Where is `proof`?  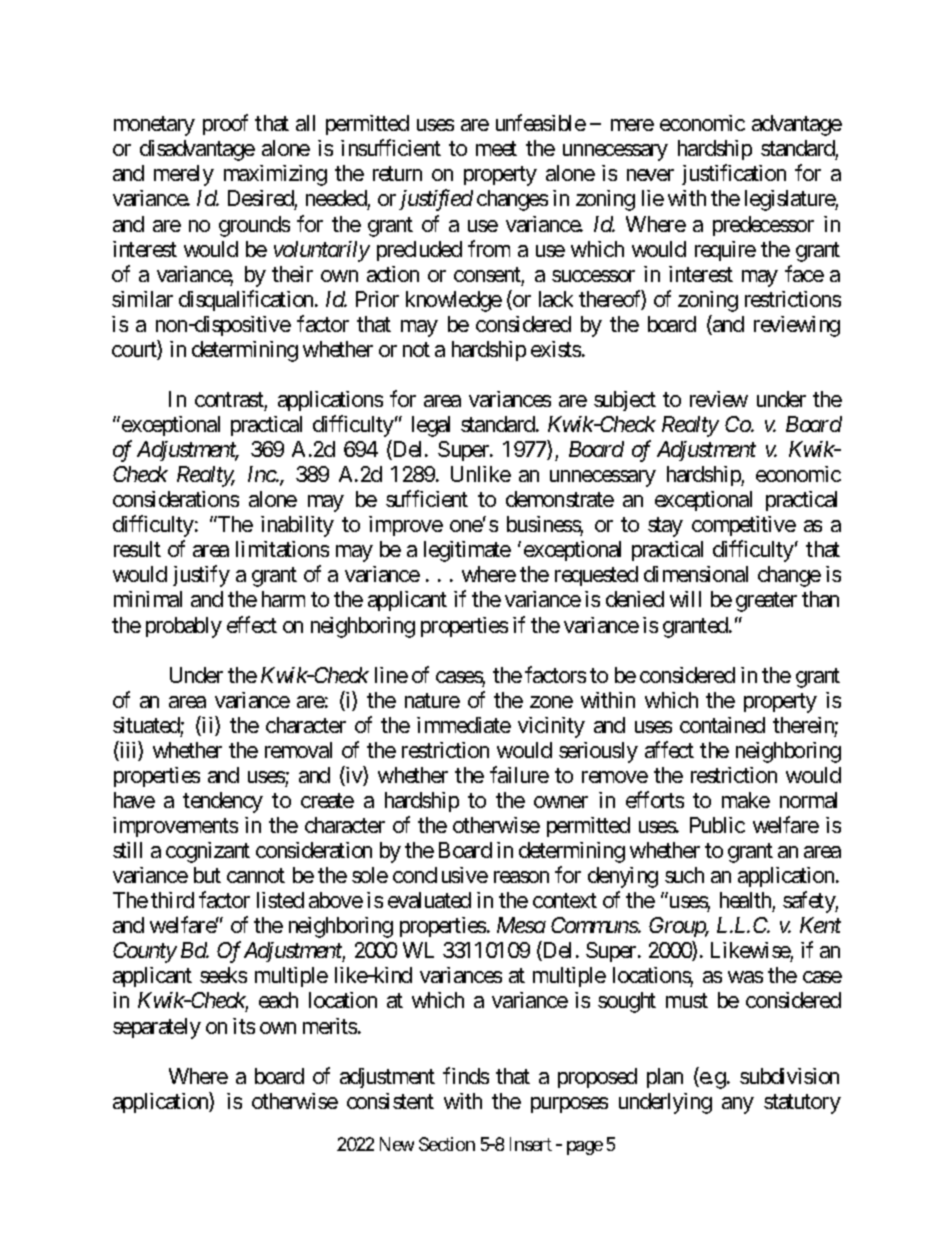
proof is located at coordinates (225, 124).
